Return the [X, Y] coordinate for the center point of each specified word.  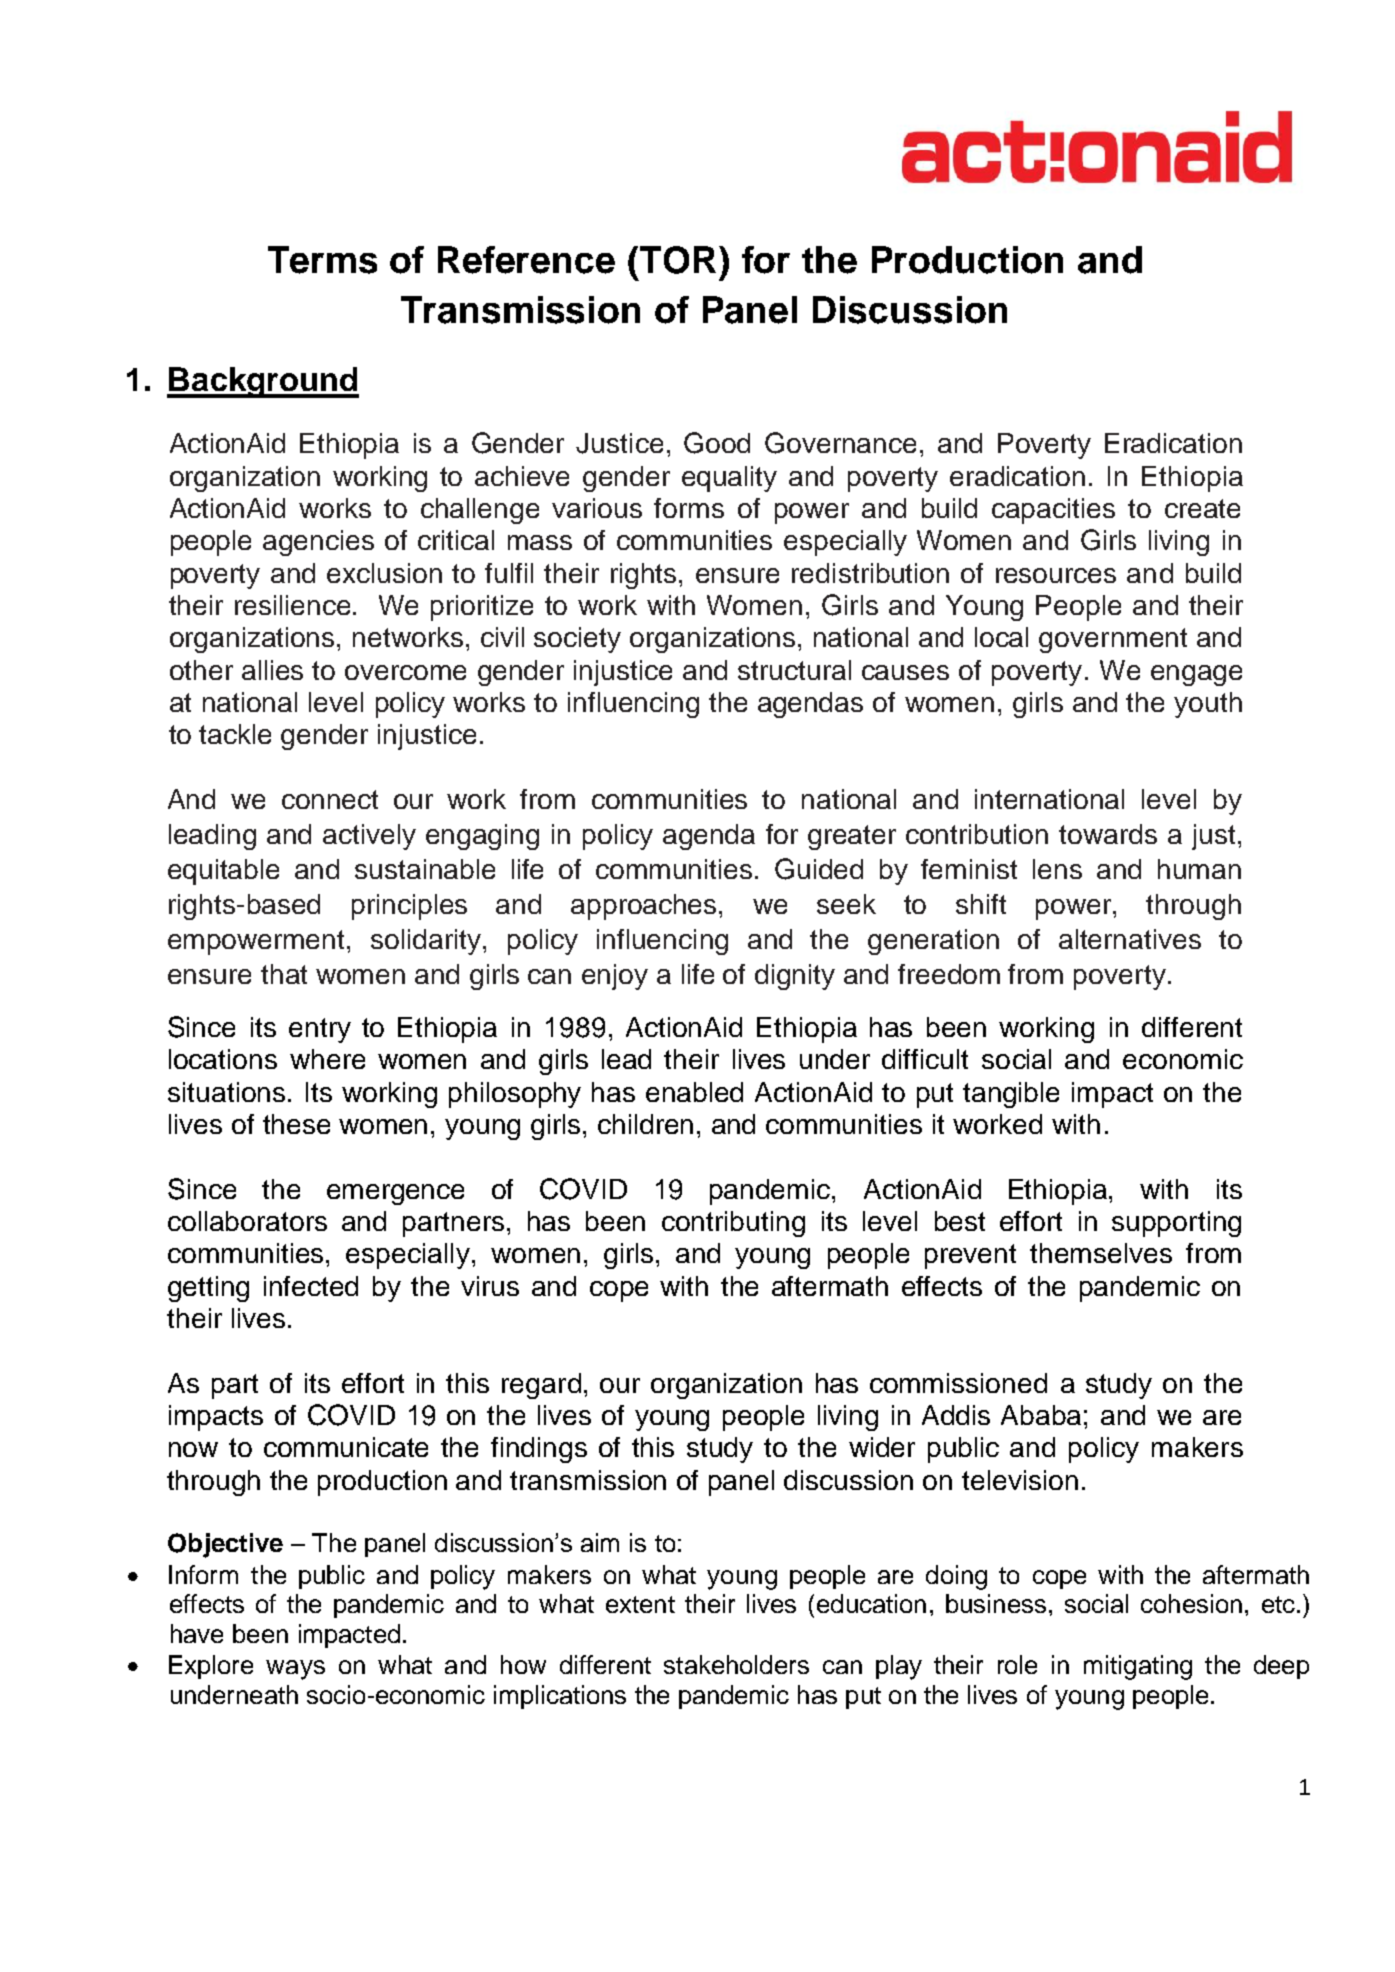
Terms [322, 260]
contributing [733, 1224]
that [284, 974]
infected [311, 1286]
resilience [292, 605]
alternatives [1130, 939]
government [1113, 640]
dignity [795, 977]
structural [794, 670]
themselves [1101, 1253]
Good [717, 443]
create [1202, 508]
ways [295, 1670]
